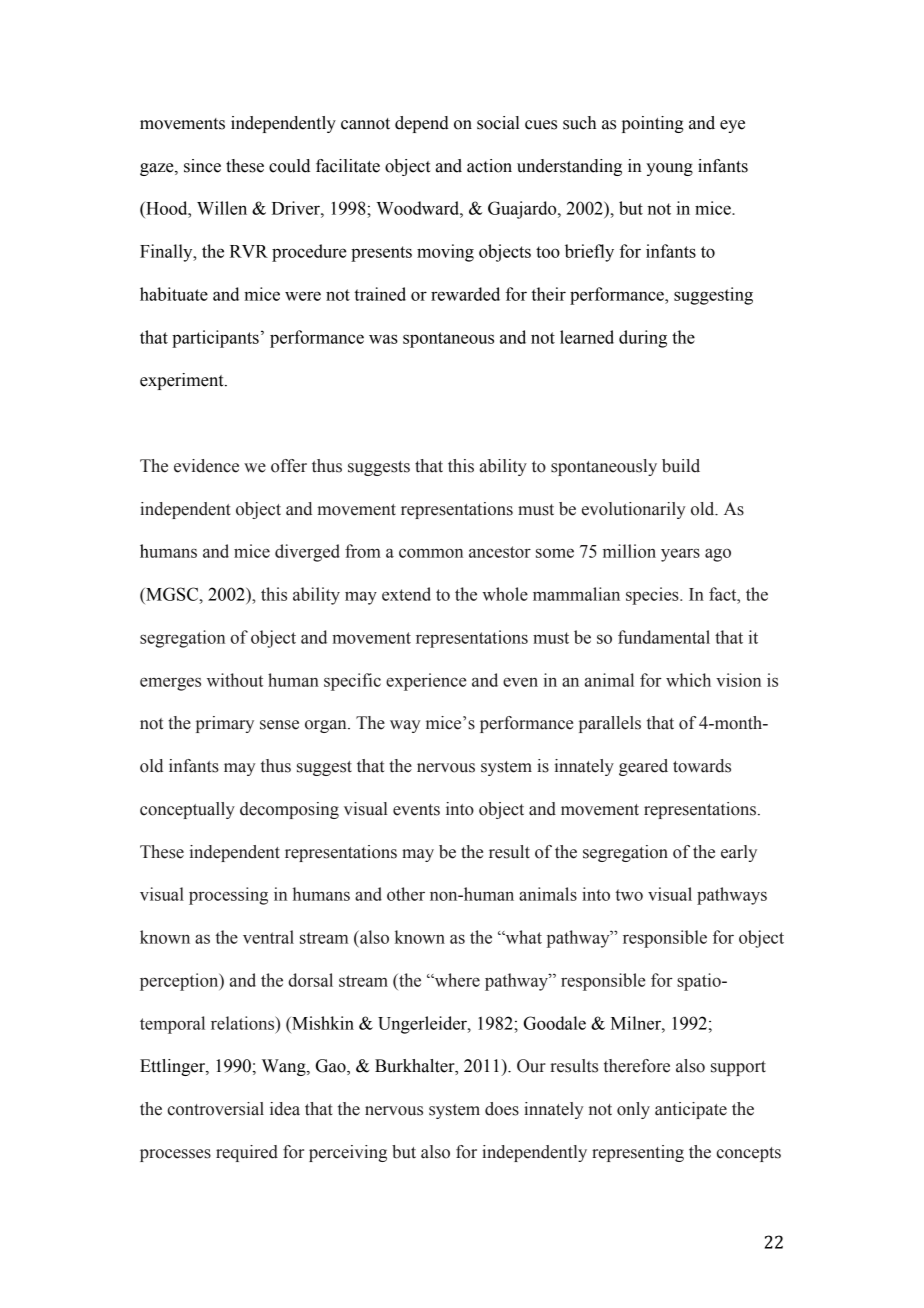 This document has width=924, height=1308. Describe the element at coordinates (629, 895) in the document. I see `two` at that location.
